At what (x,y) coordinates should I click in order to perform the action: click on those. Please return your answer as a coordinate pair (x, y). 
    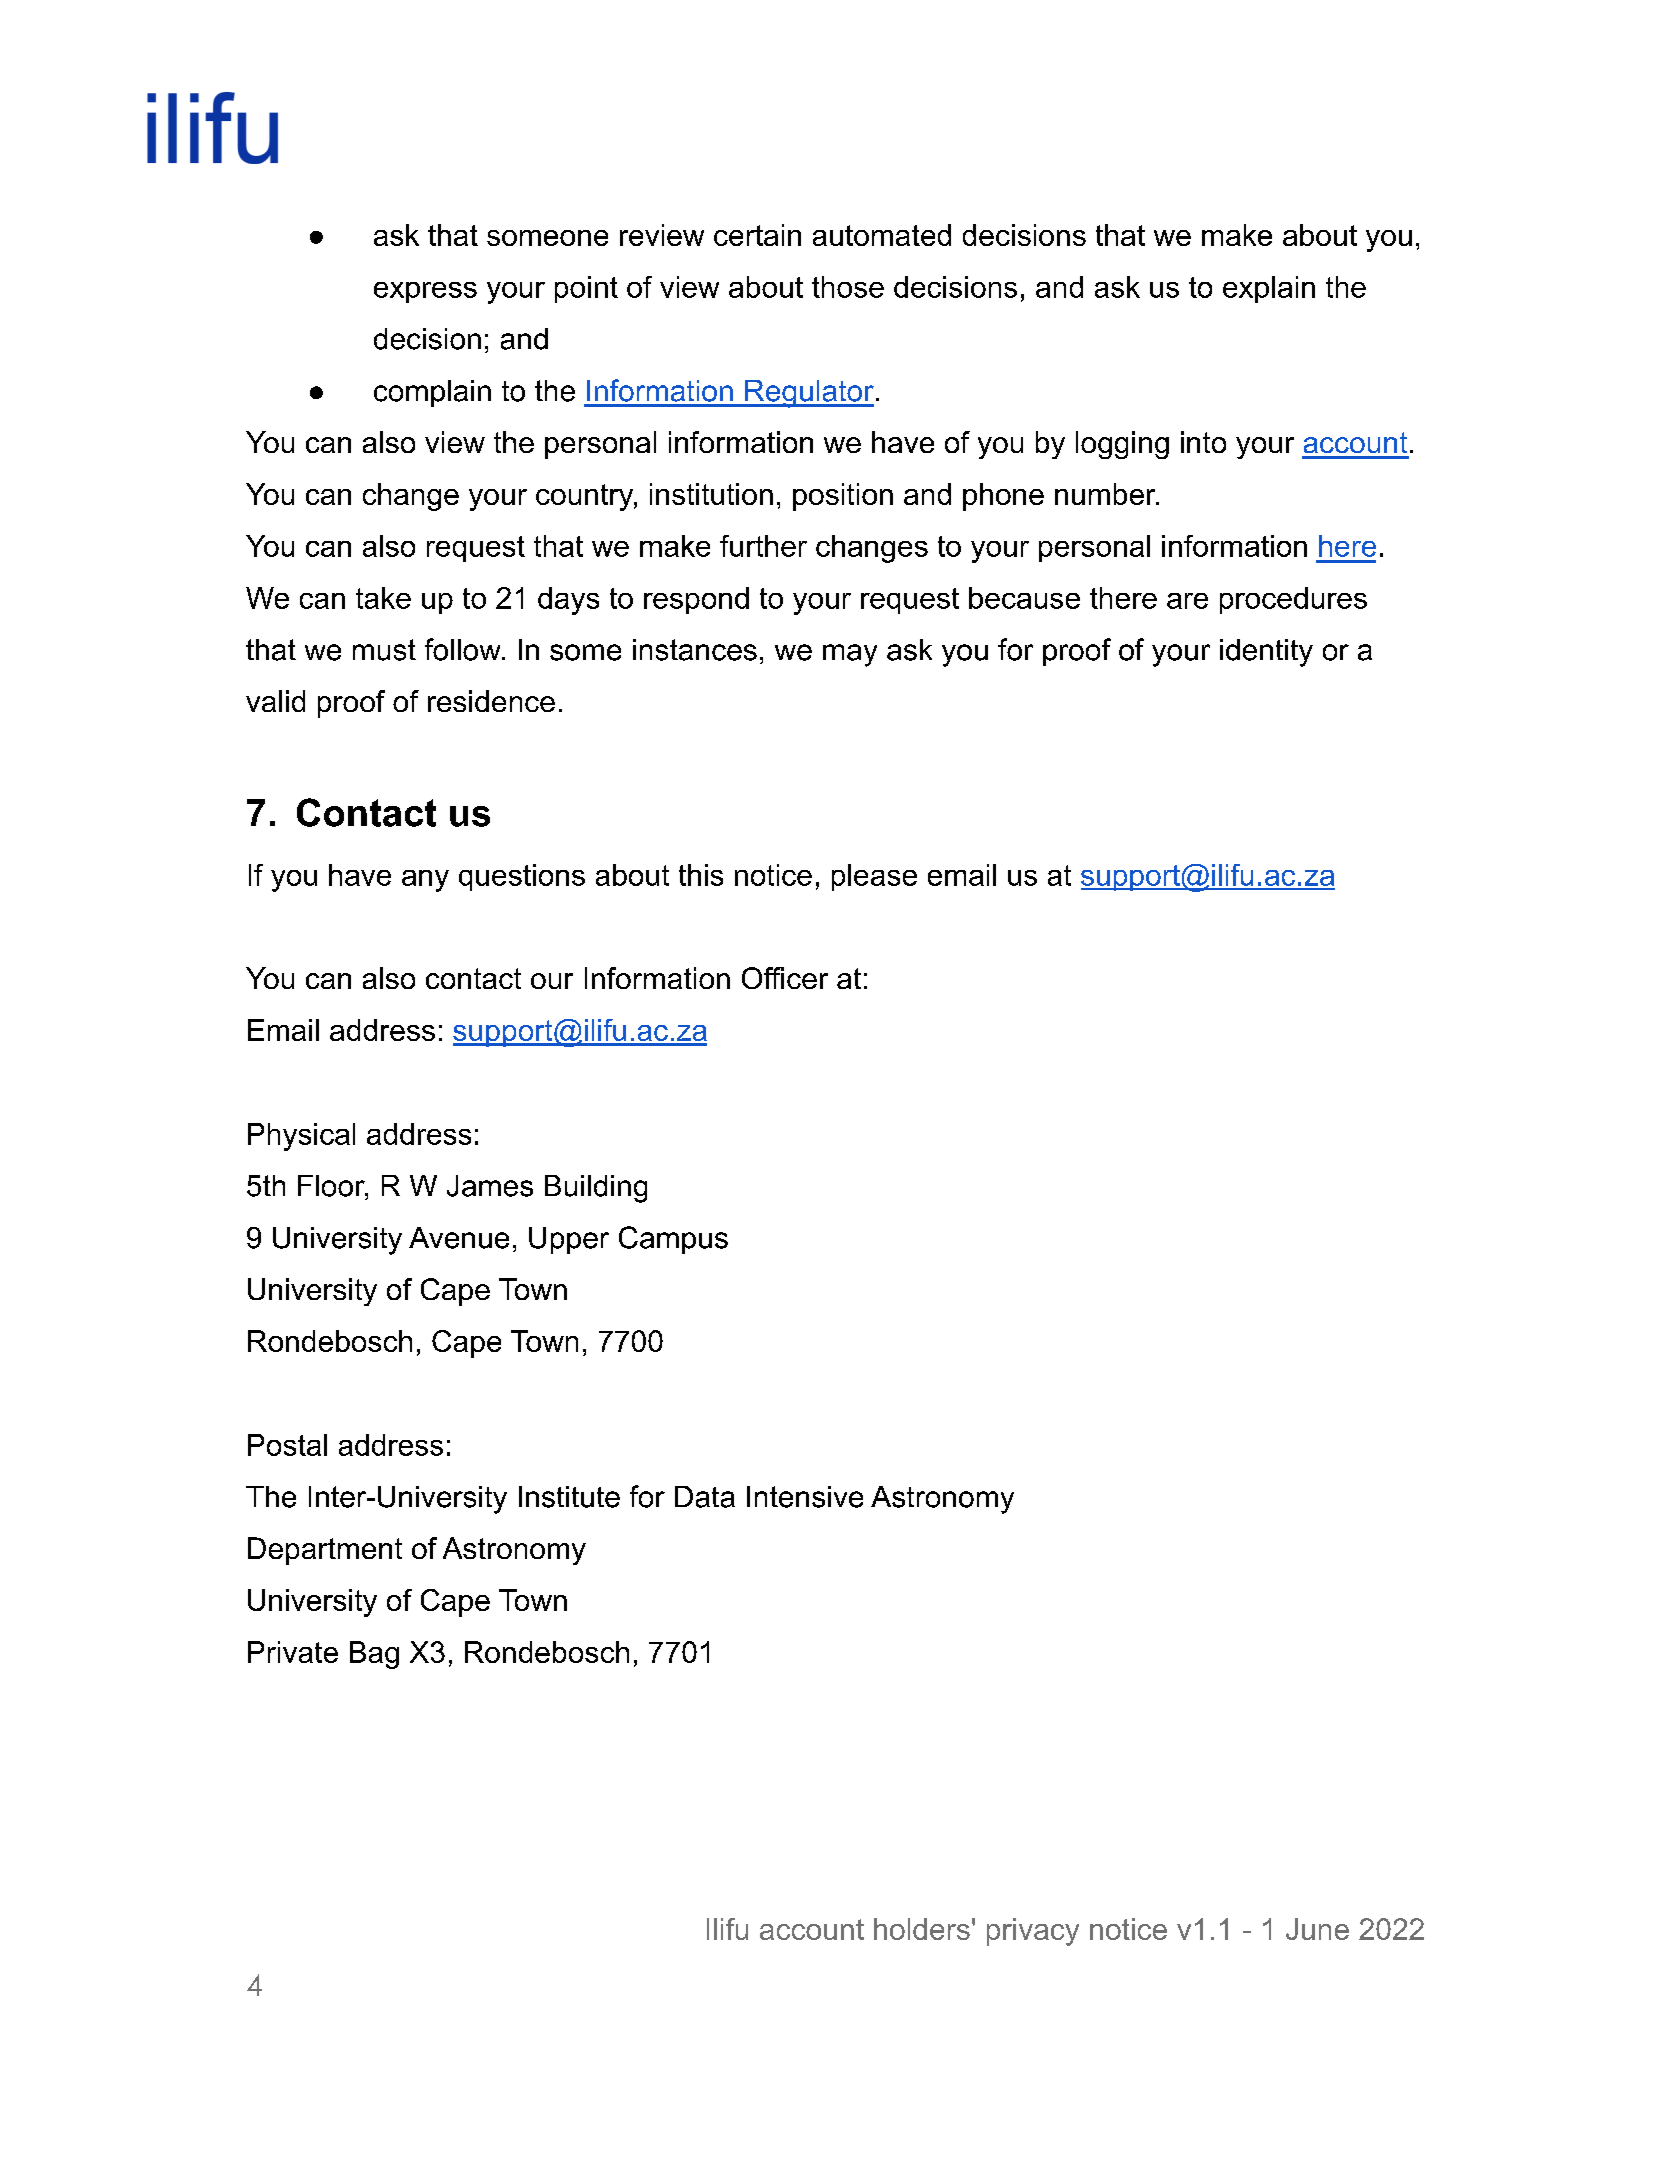
    Looking at the image, I should click on (848, 287).
